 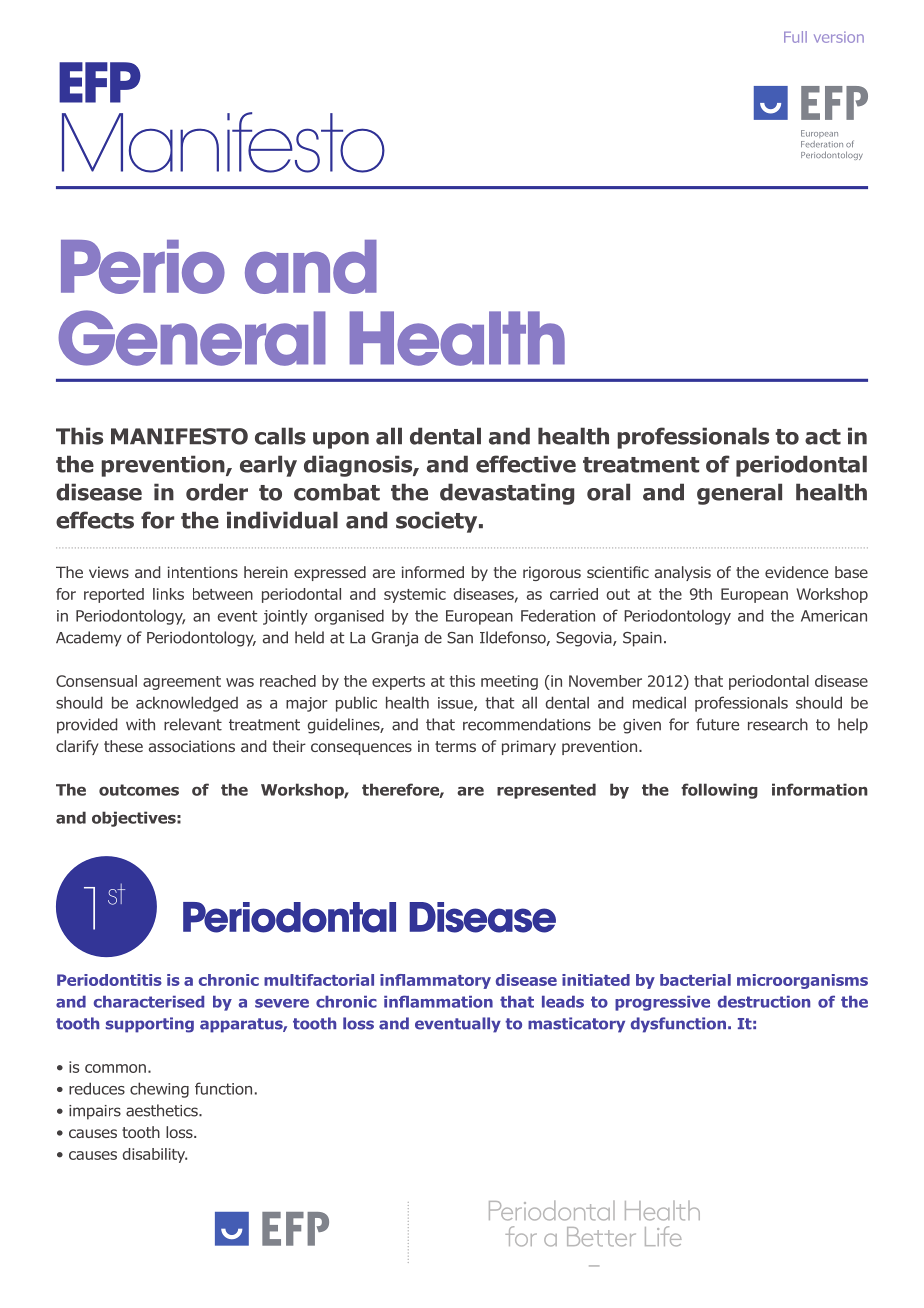 What do you see at coordinates (608, 492) in the screenshot?
I see `oral` at bounding box center [608, 492].
